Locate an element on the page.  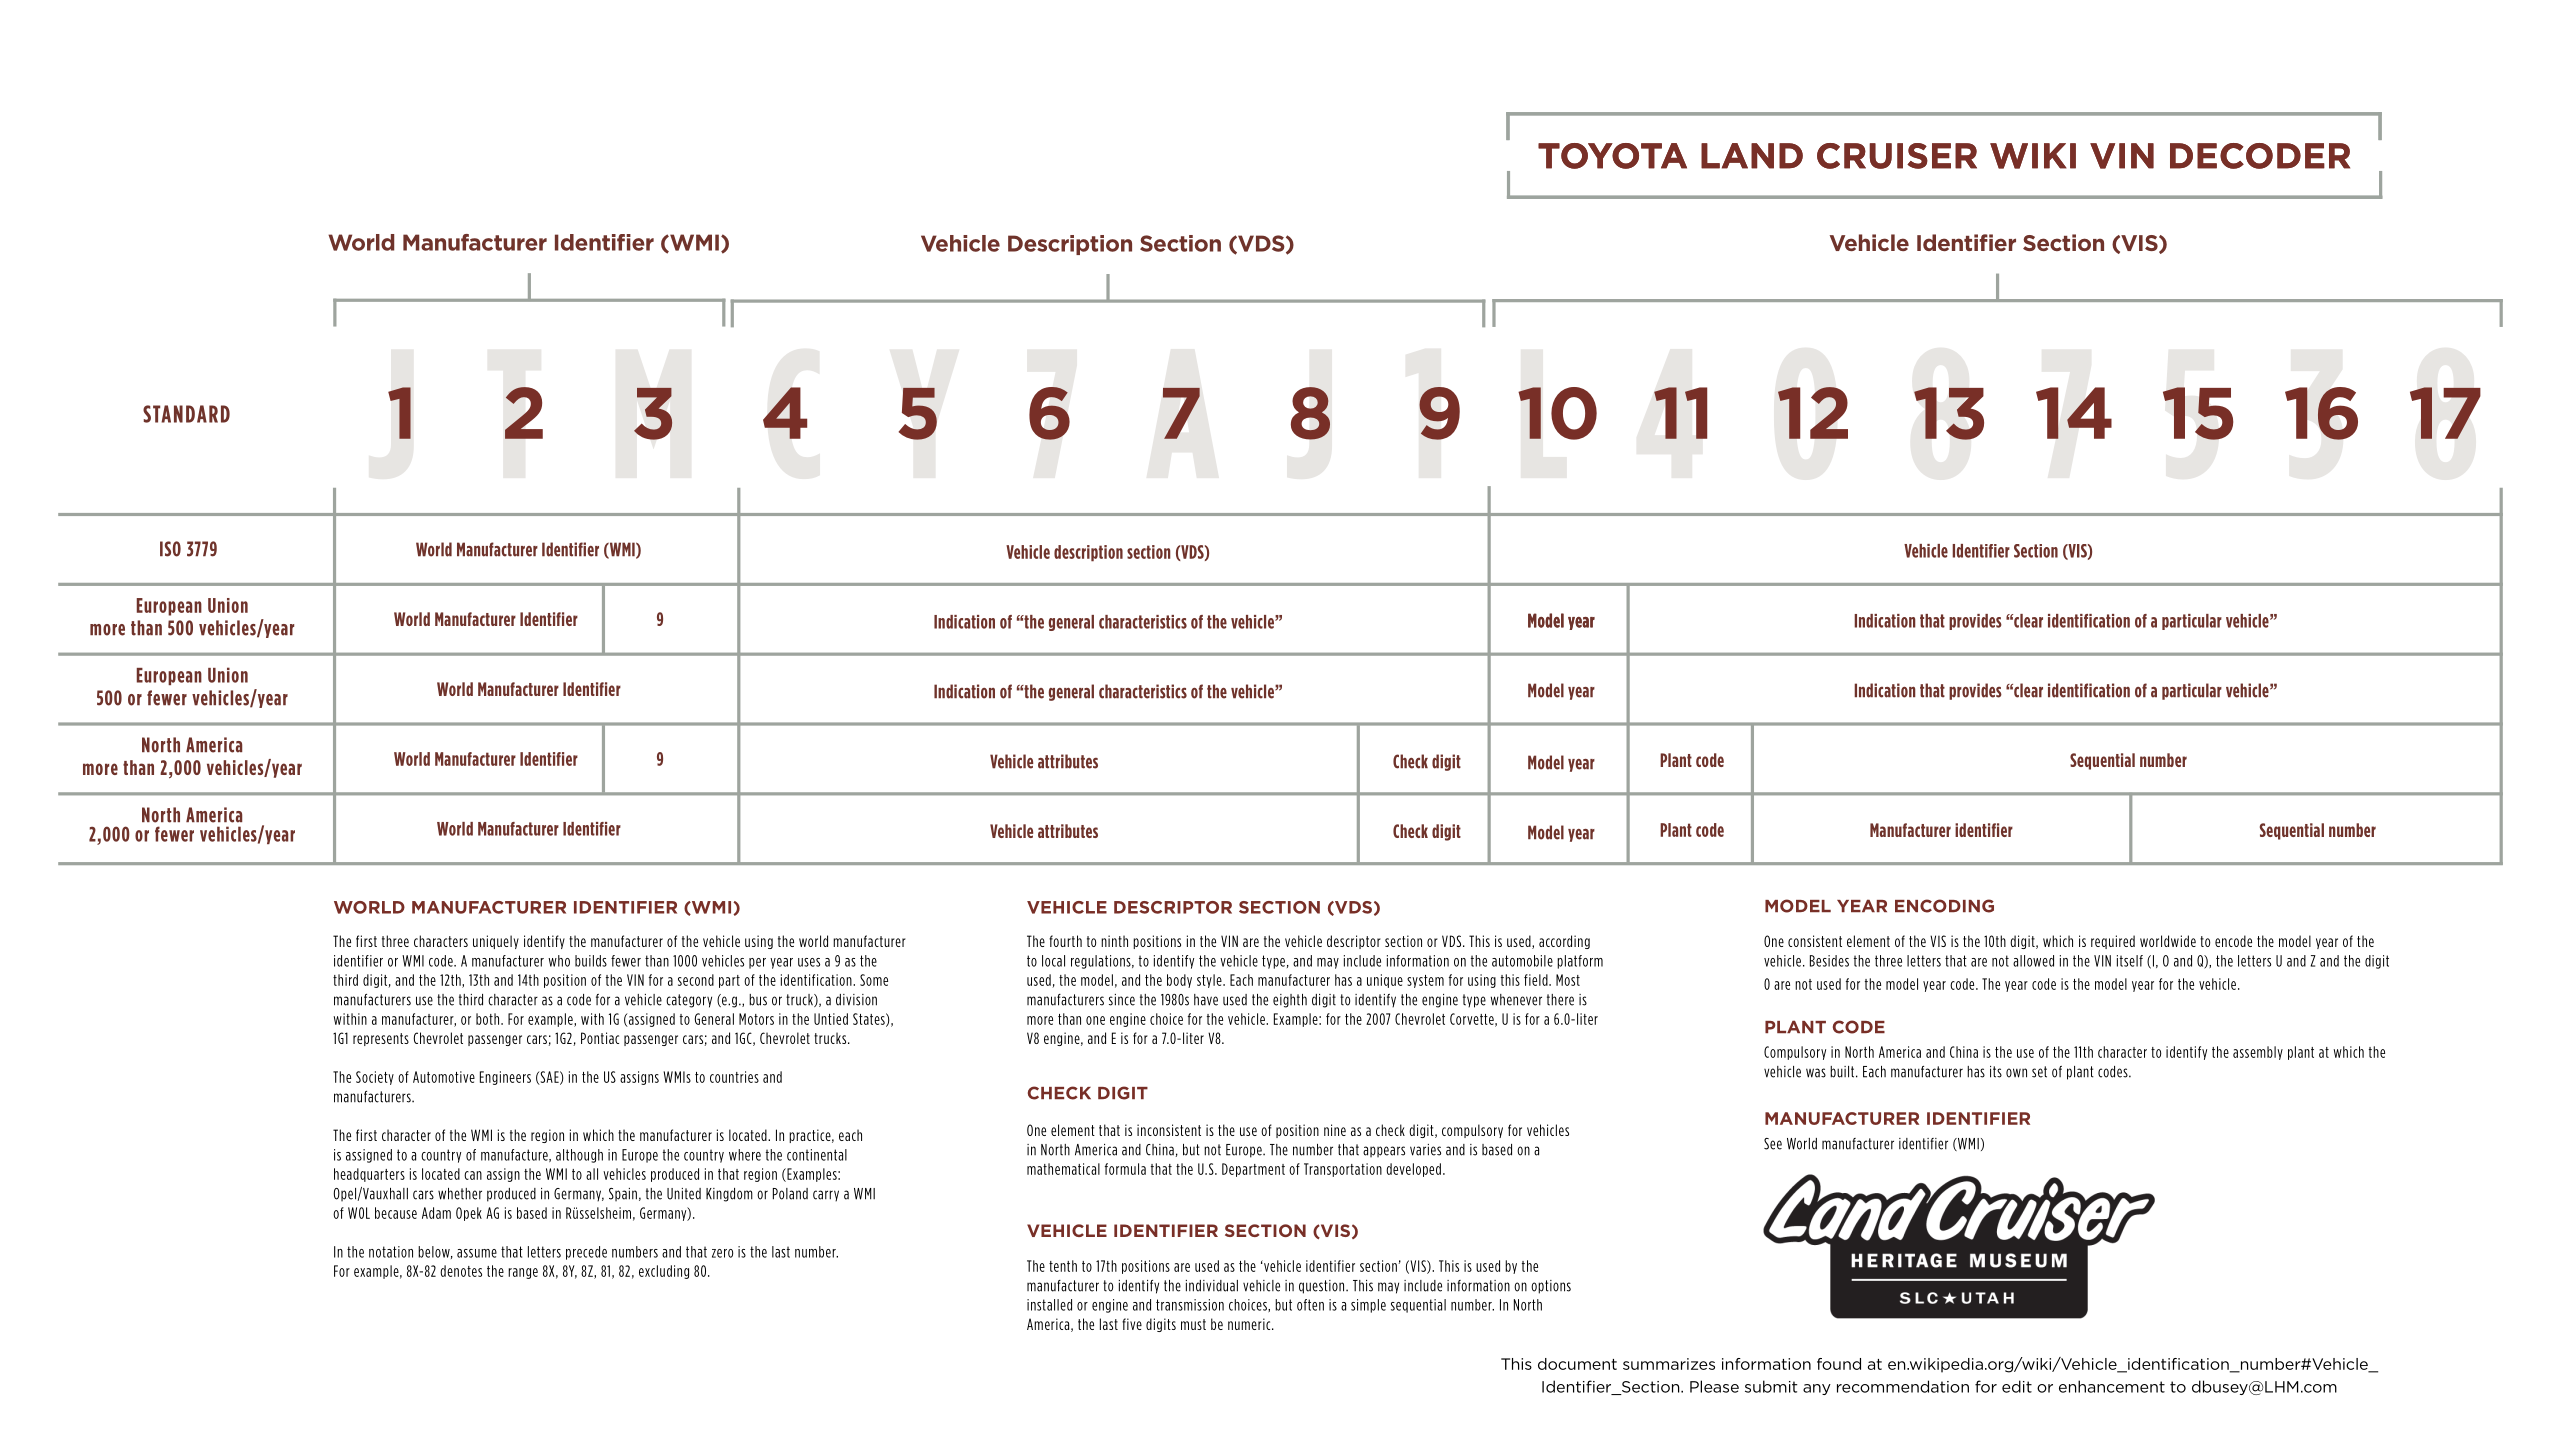
ISO is located at coordinates (170, 549).
